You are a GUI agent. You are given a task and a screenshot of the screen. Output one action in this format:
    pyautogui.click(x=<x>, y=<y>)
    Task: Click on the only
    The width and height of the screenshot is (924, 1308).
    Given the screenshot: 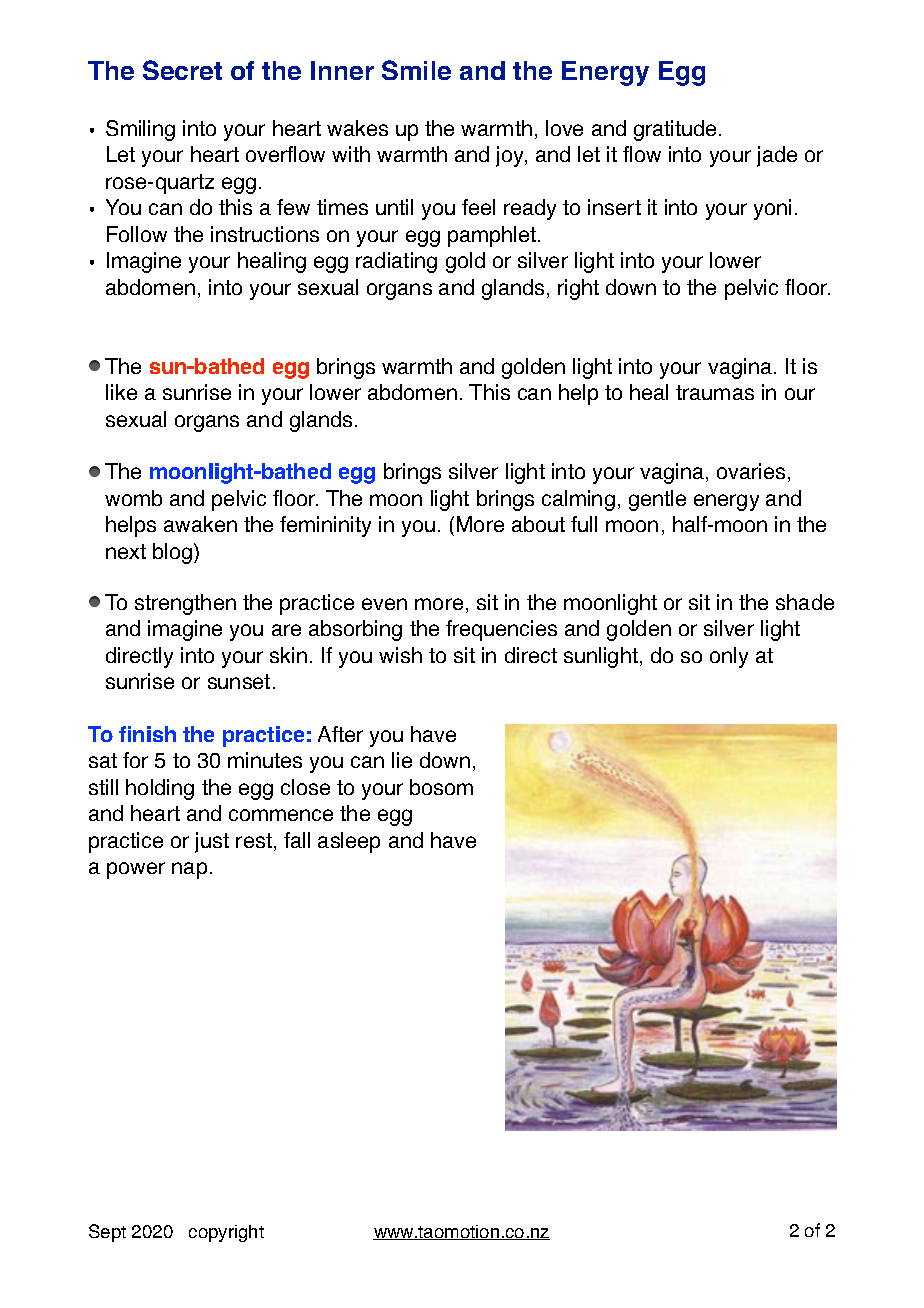 What is the action you would take?
    pyautogui.click(x=729, y=657)
